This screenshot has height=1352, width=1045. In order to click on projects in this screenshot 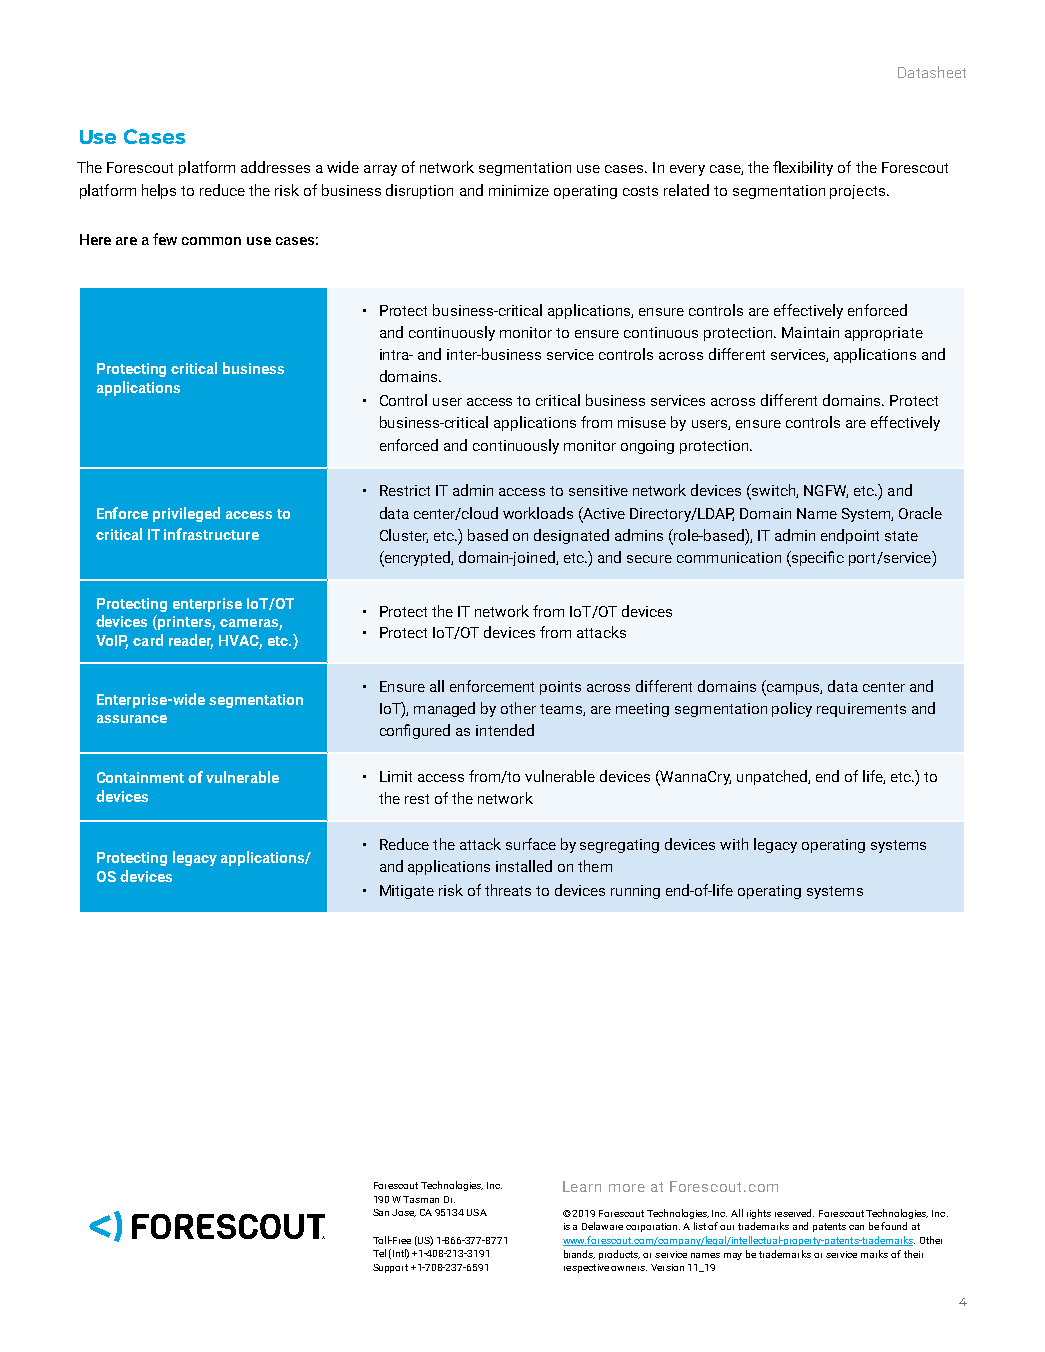, I will do `click(857, 192)`.
